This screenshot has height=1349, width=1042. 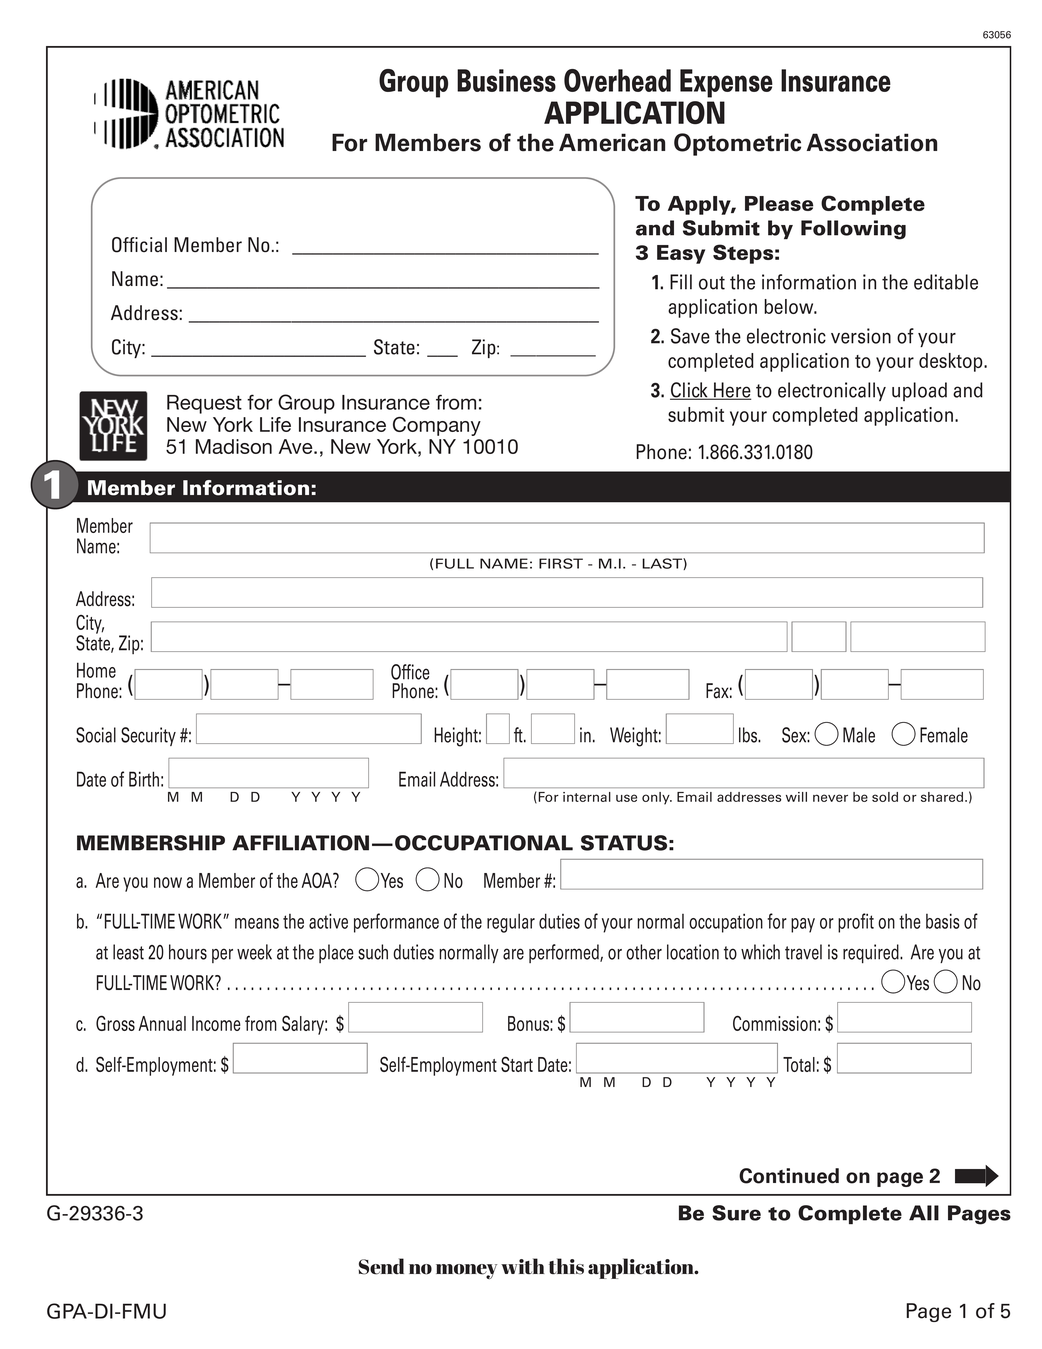 What do you see at coordinates (410, 672) in the screenshot?
I see `Office` at bounding box center [410, 672].
